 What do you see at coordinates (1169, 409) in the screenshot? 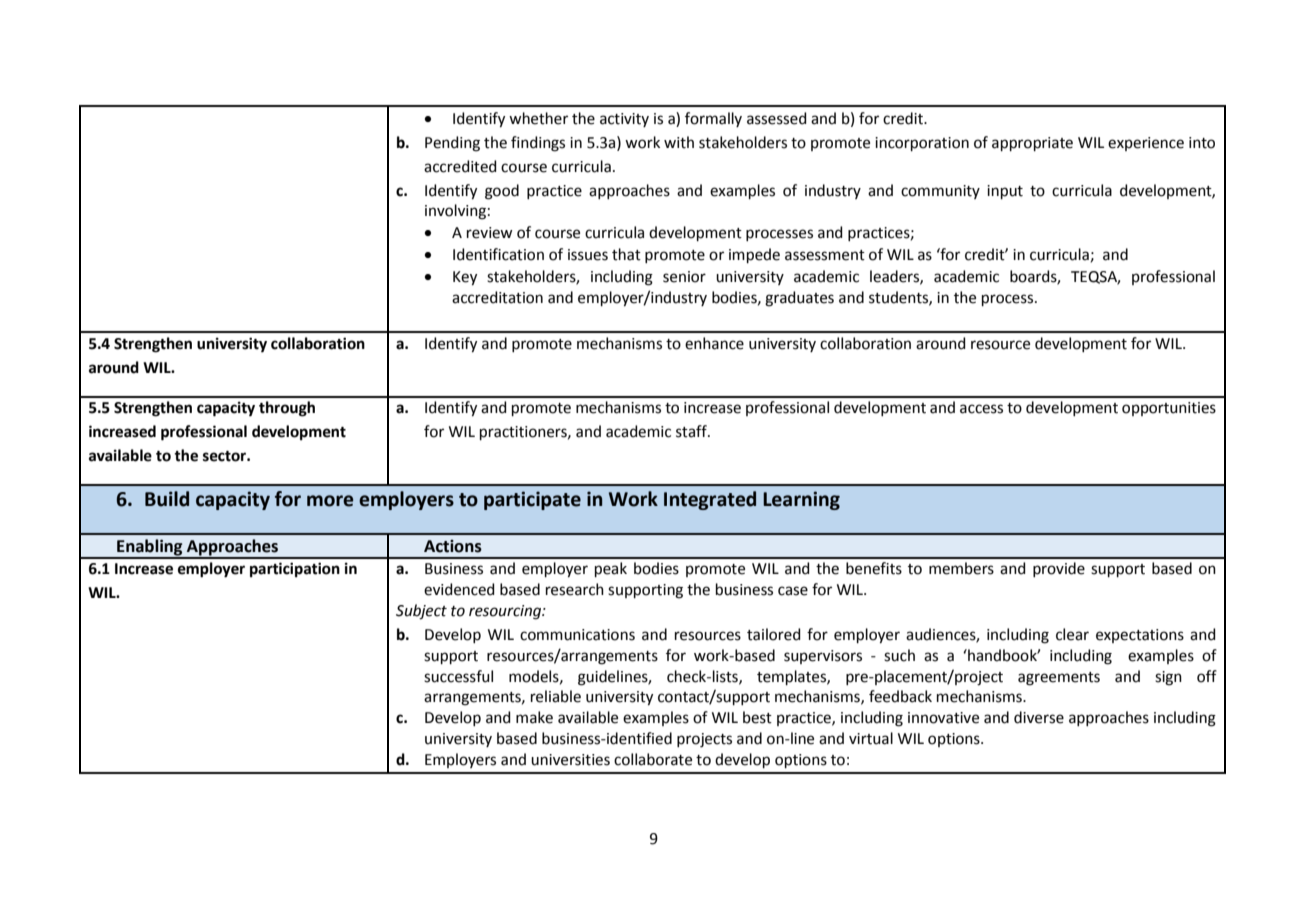
I see `opportunities` at bounding box center [1169, 409].
